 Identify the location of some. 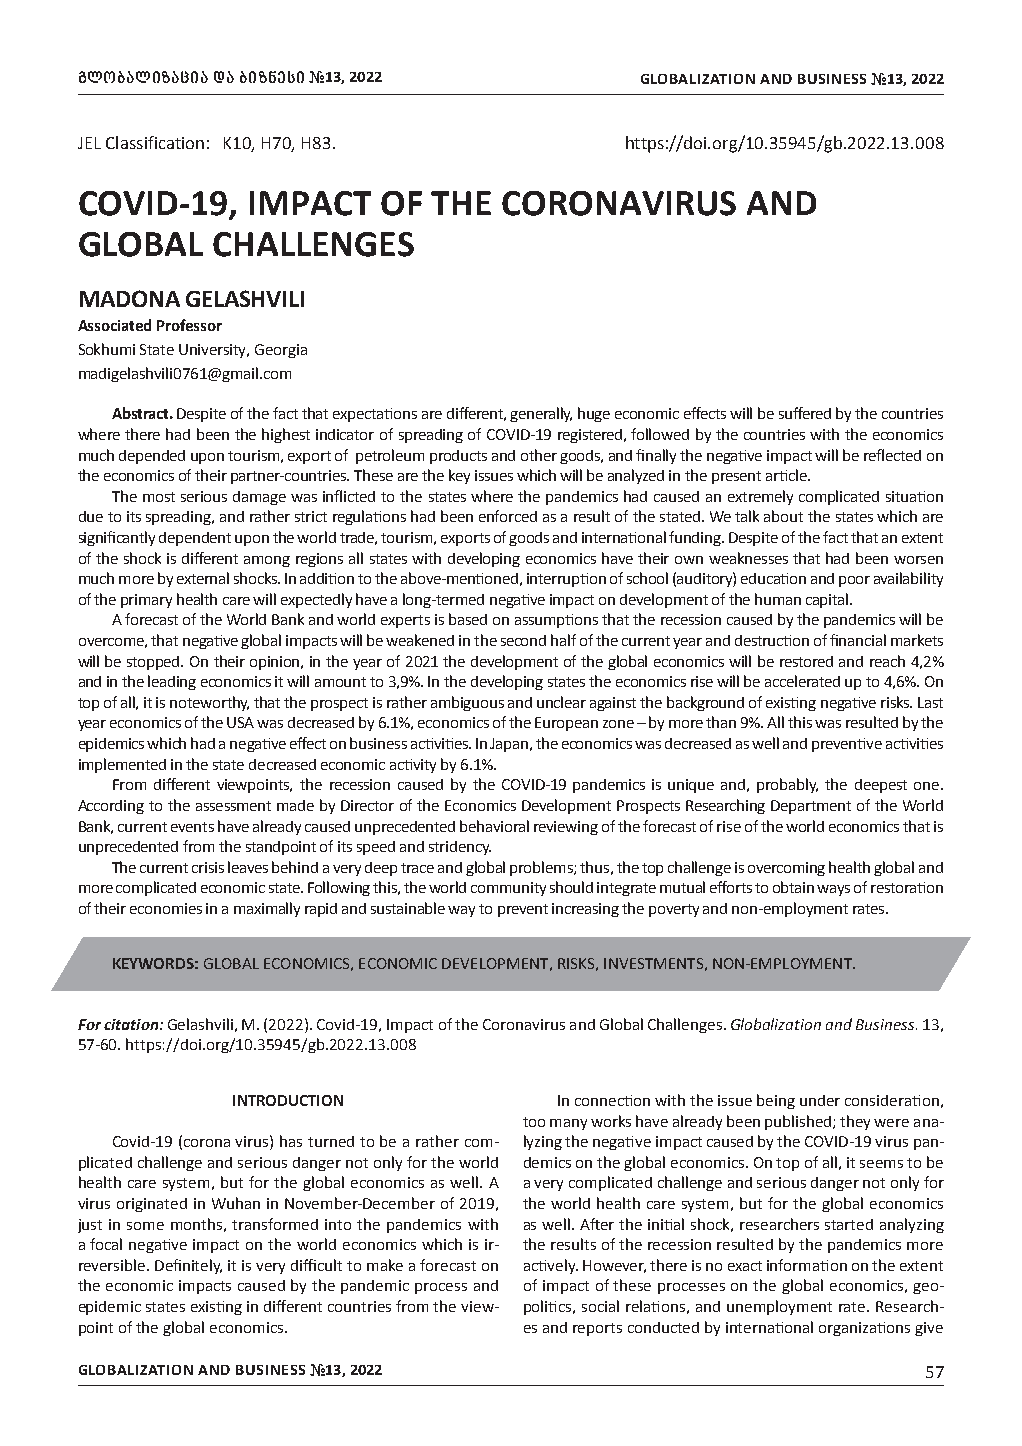
(145, 1226).
